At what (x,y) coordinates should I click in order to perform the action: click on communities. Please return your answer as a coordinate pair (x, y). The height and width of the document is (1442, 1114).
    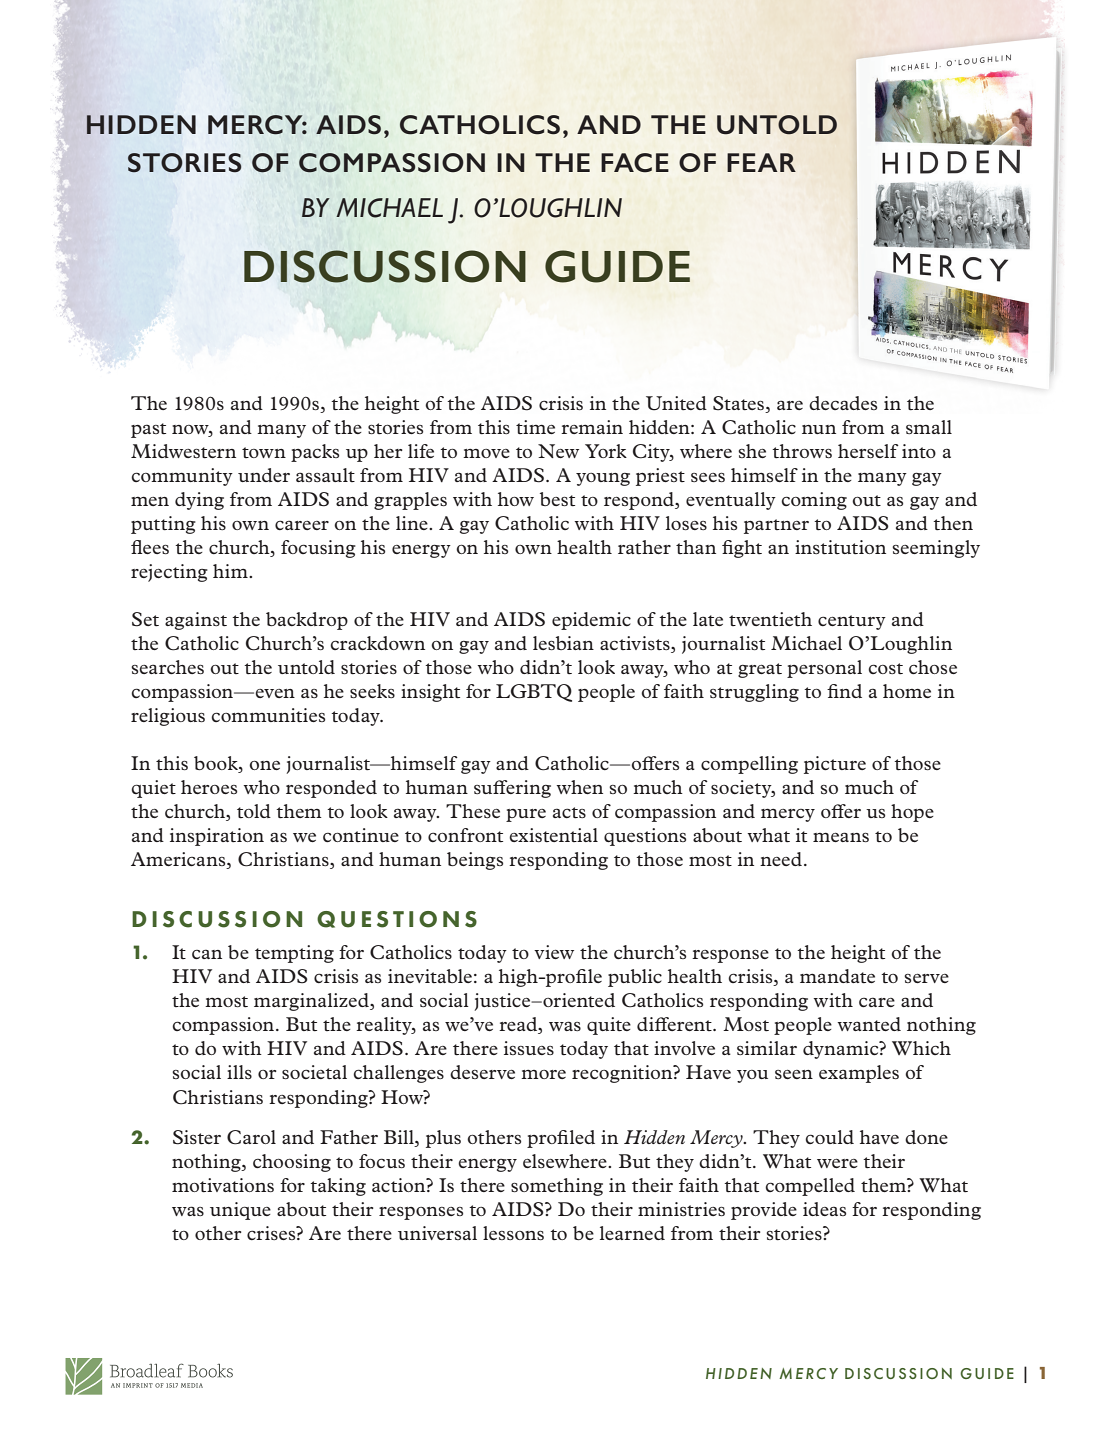
    Looking at the image, I should click on (268, 715).
